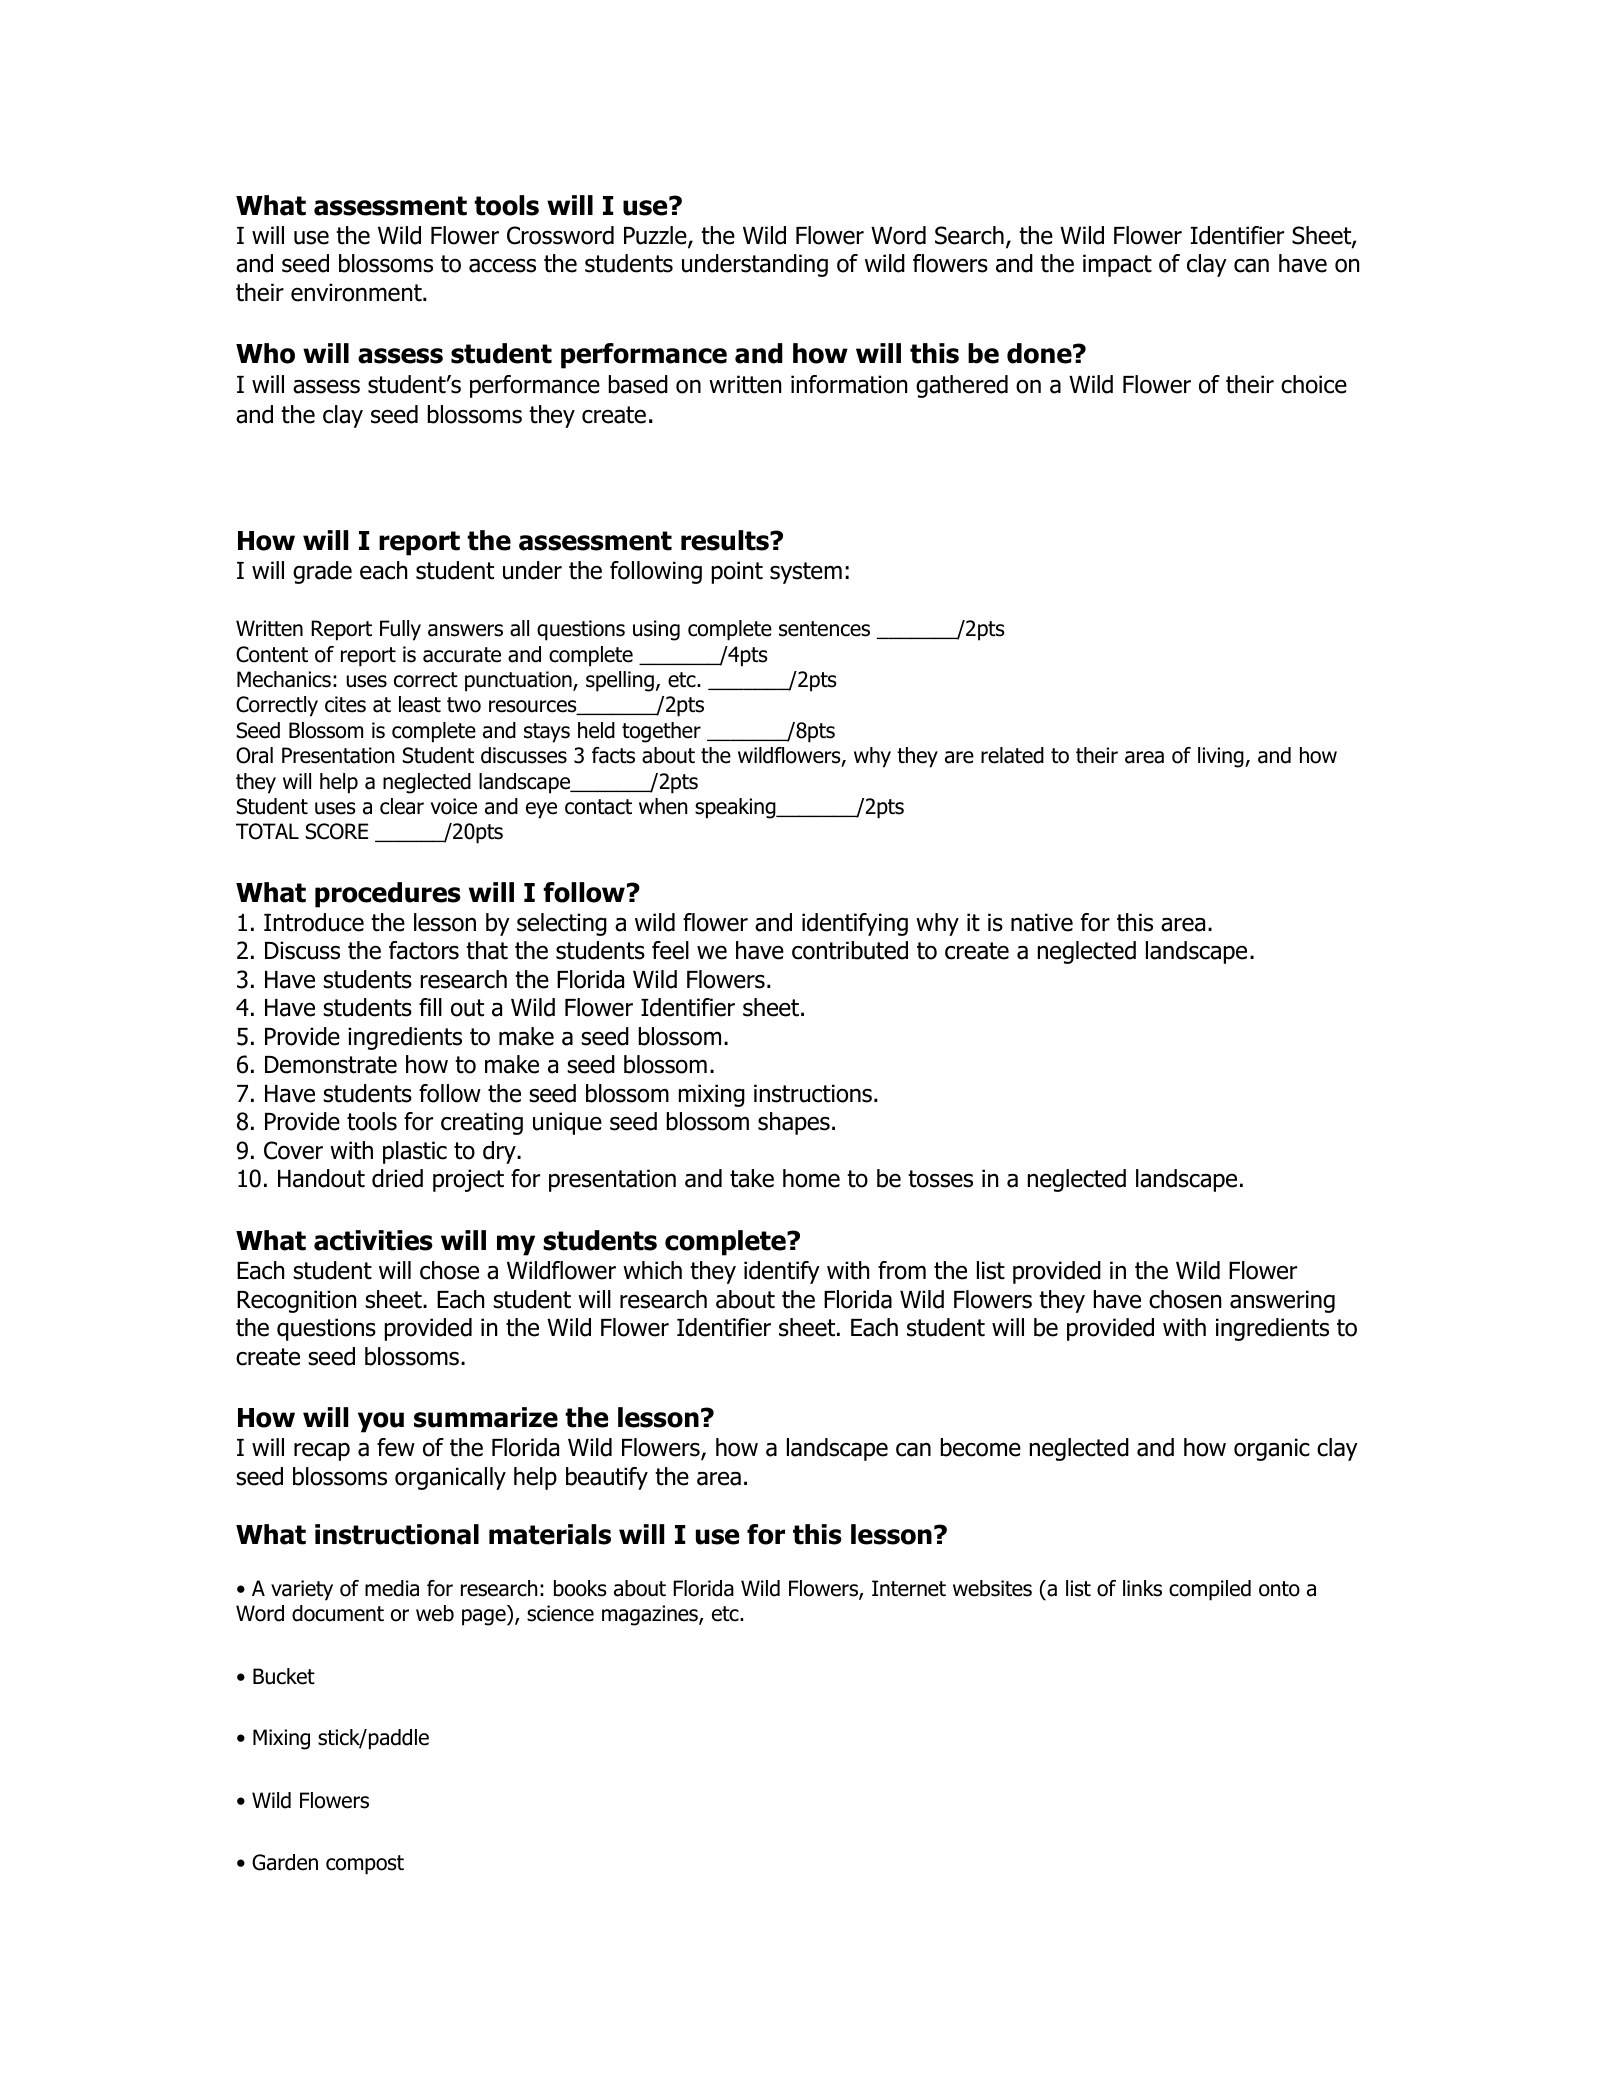 The image size is (1605, 2077). Describe the element at coordinates (1042, 922) in the document. I see `native` at that location.
